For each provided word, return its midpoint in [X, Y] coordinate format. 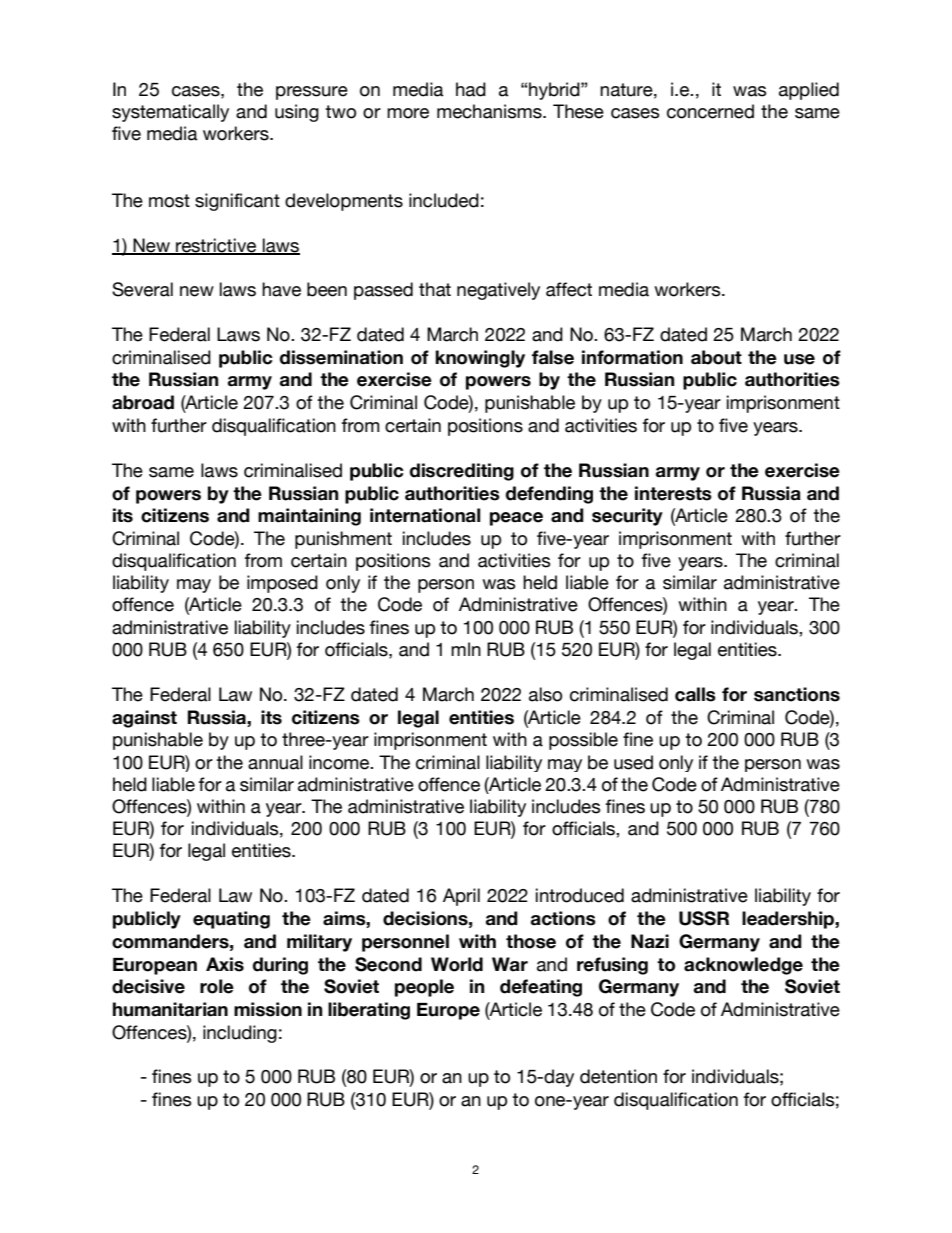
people [424, 988]
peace [516, 519]
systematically [170, 113]
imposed [282, 584]
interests [673, 493]
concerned [710, 111]
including [240, 1034]
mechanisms [490, 111]
